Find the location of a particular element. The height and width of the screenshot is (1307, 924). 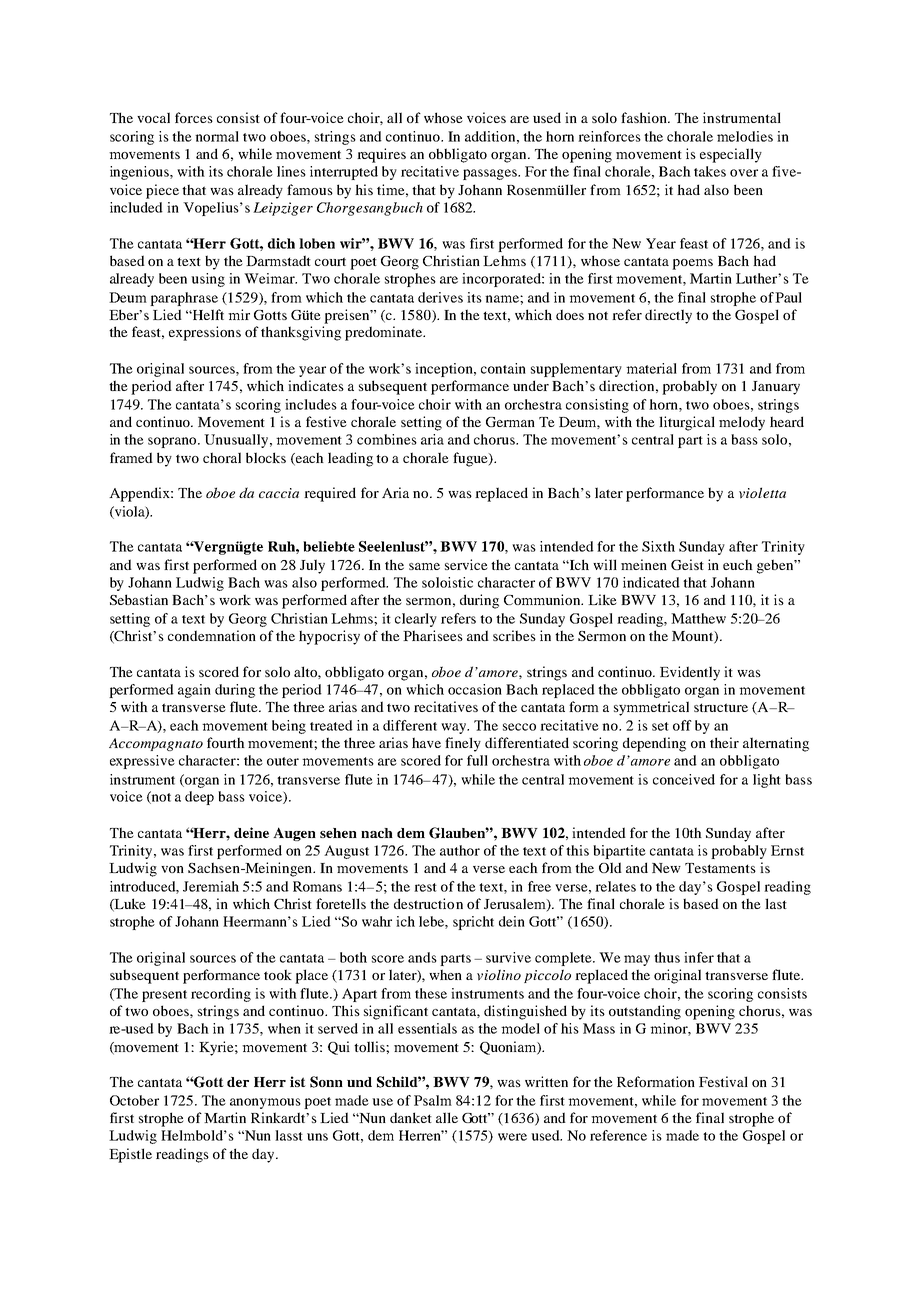

anonymous is located at coordinates (265, 1103).
